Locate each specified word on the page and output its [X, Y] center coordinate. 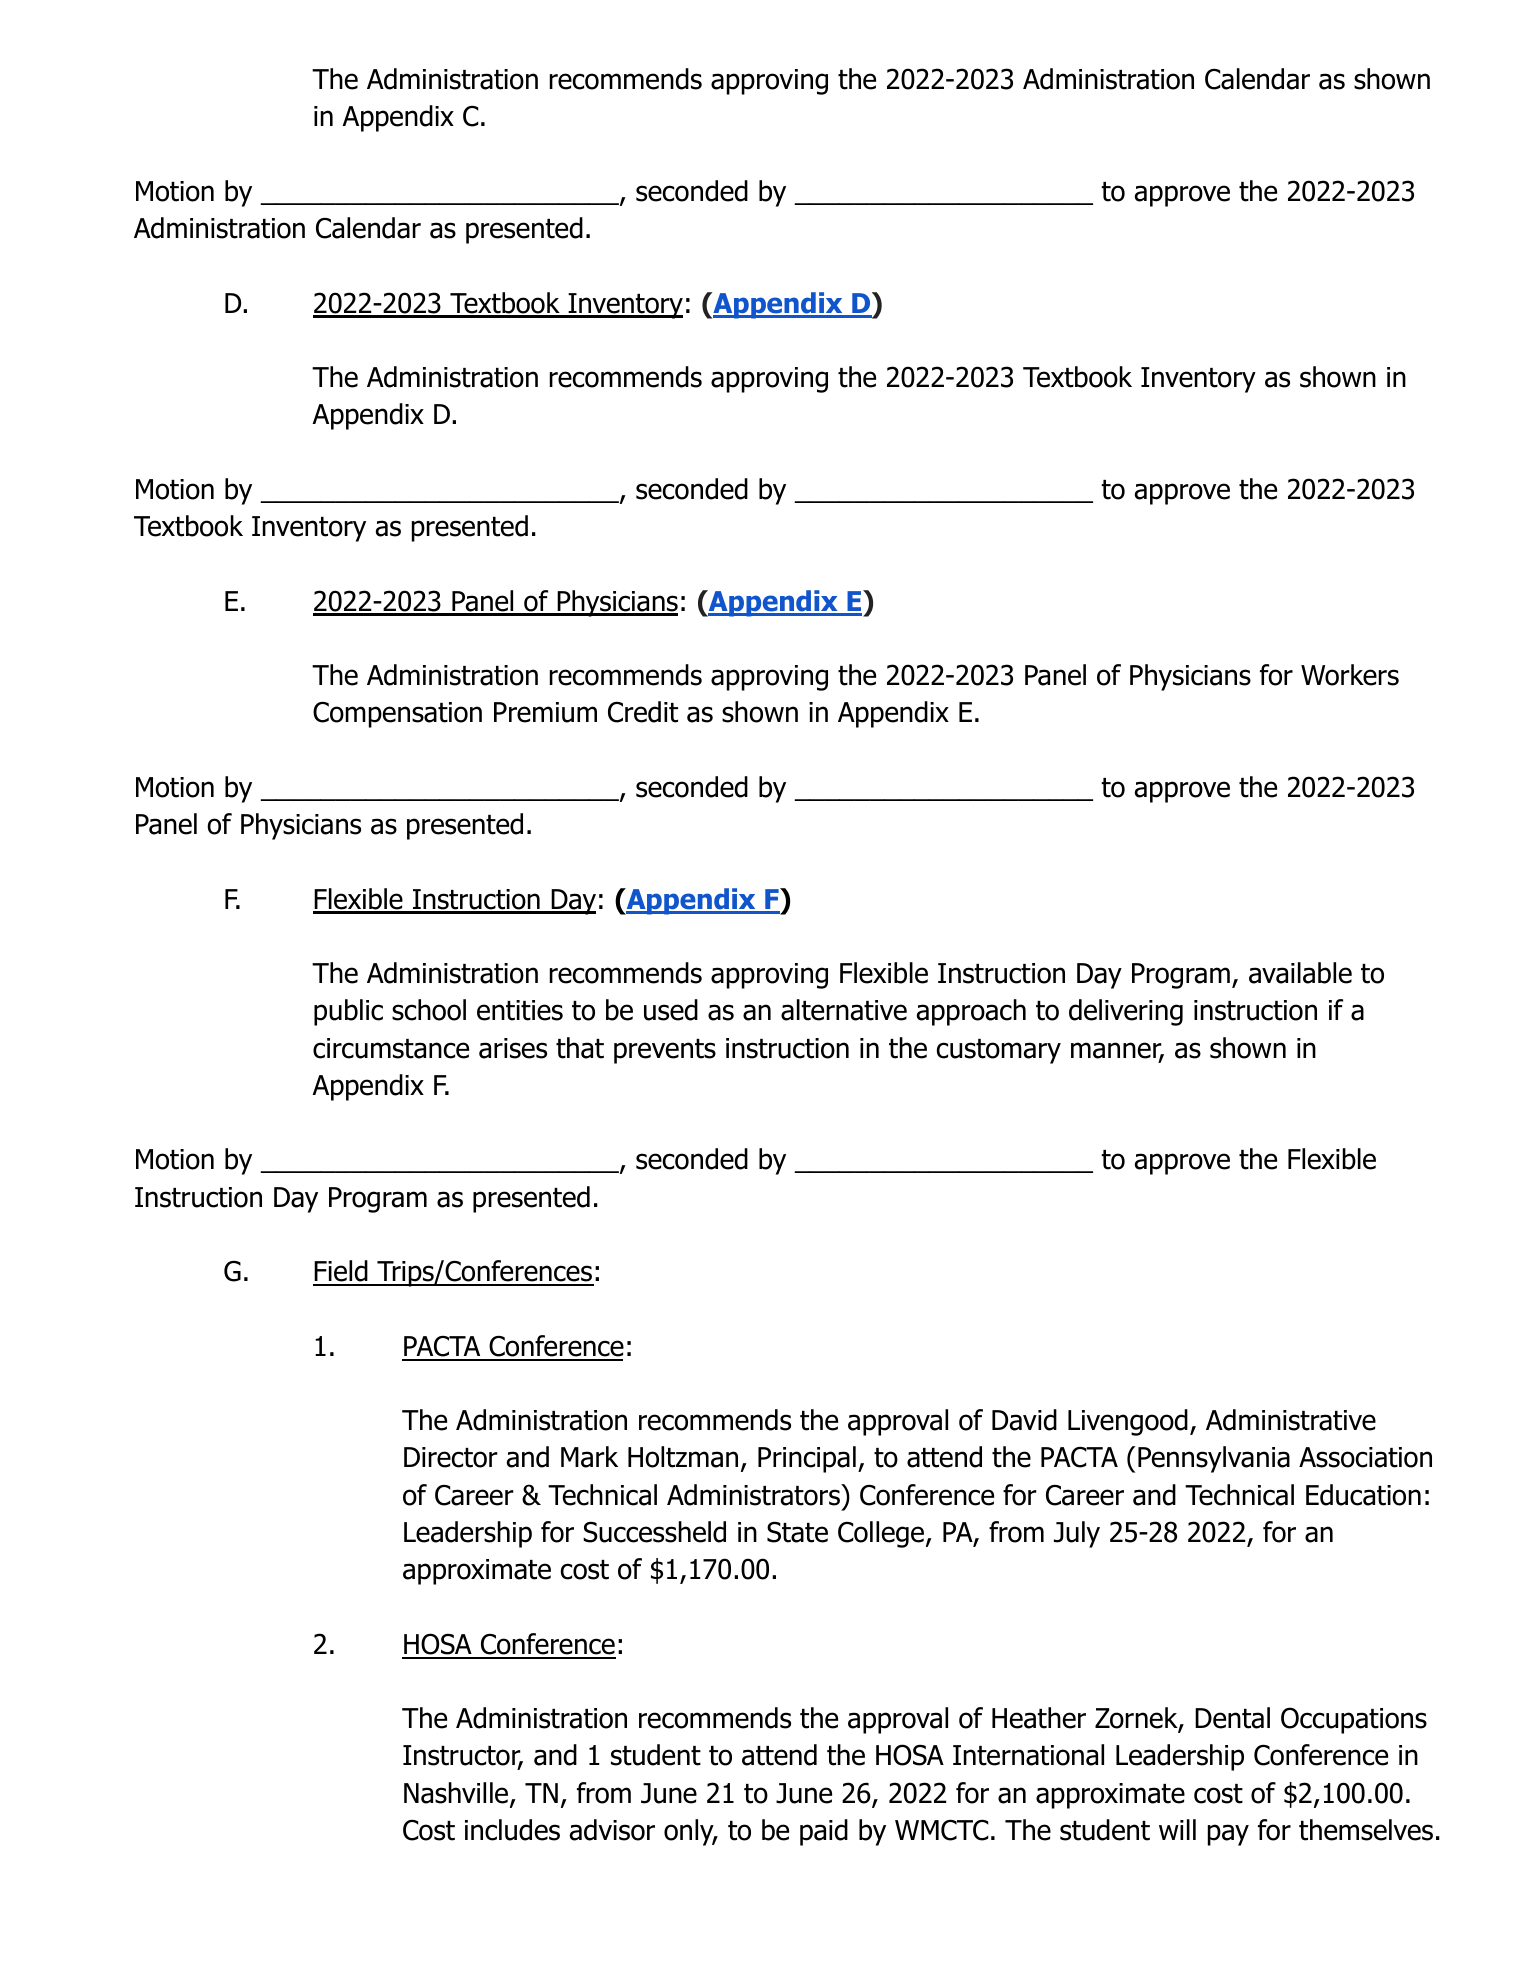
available [1300, 973]
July [1077, 1534]
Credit [643, 712]
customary [999, 1051]
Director [451, 1457]
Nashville [457, 1794]
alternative [844, 1010]
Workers [1350, 675]
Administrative [1291, 1420]
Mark [589, 1457]
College [882, 1534]
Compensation [397, 714]
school [429, 1010]
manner [1117, 1051]
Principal [807, 1459]
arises [513, 1048]
